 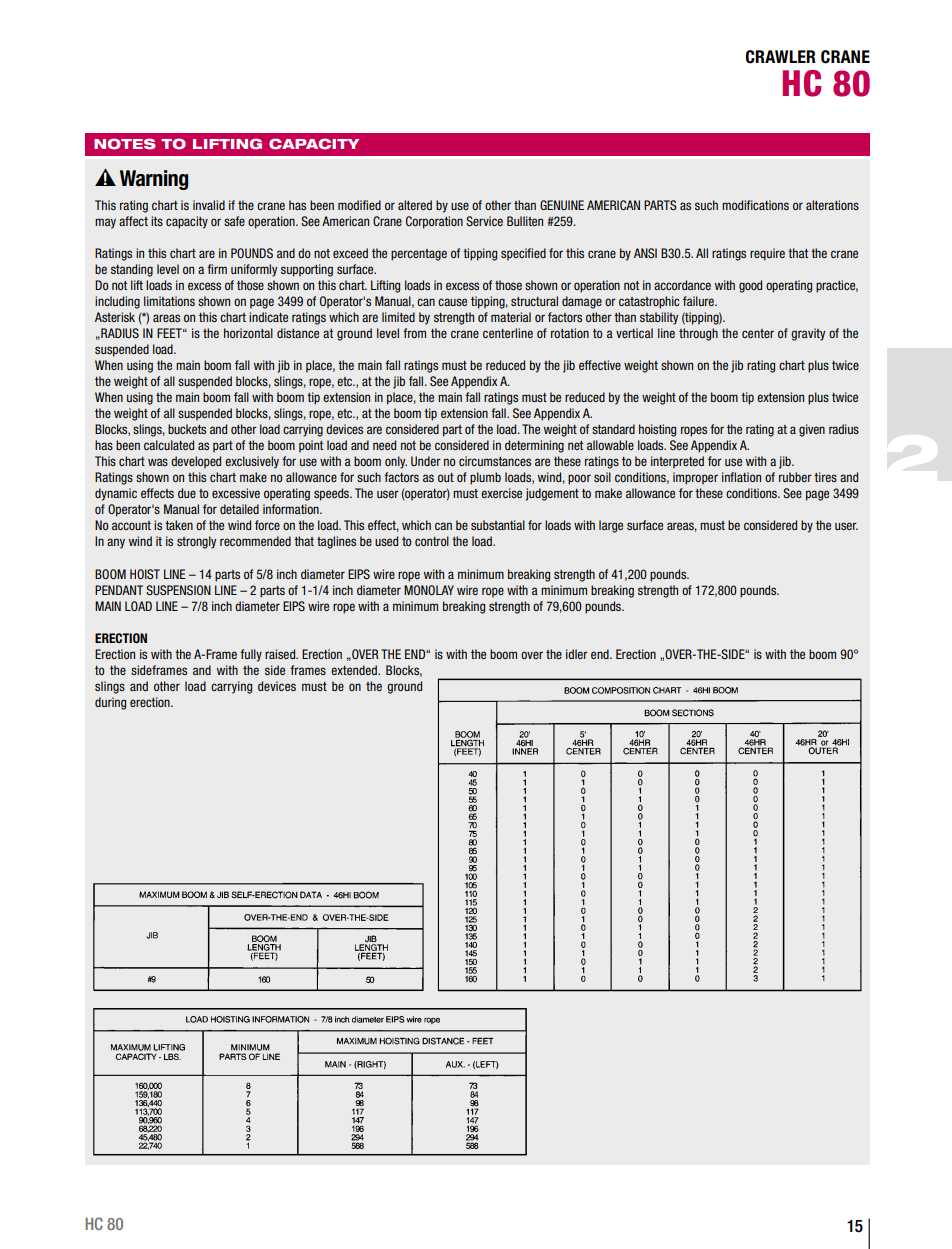 What do you see at coordinates (414, 333) in the page?
I see `from` at bounding box center [414, 333].
